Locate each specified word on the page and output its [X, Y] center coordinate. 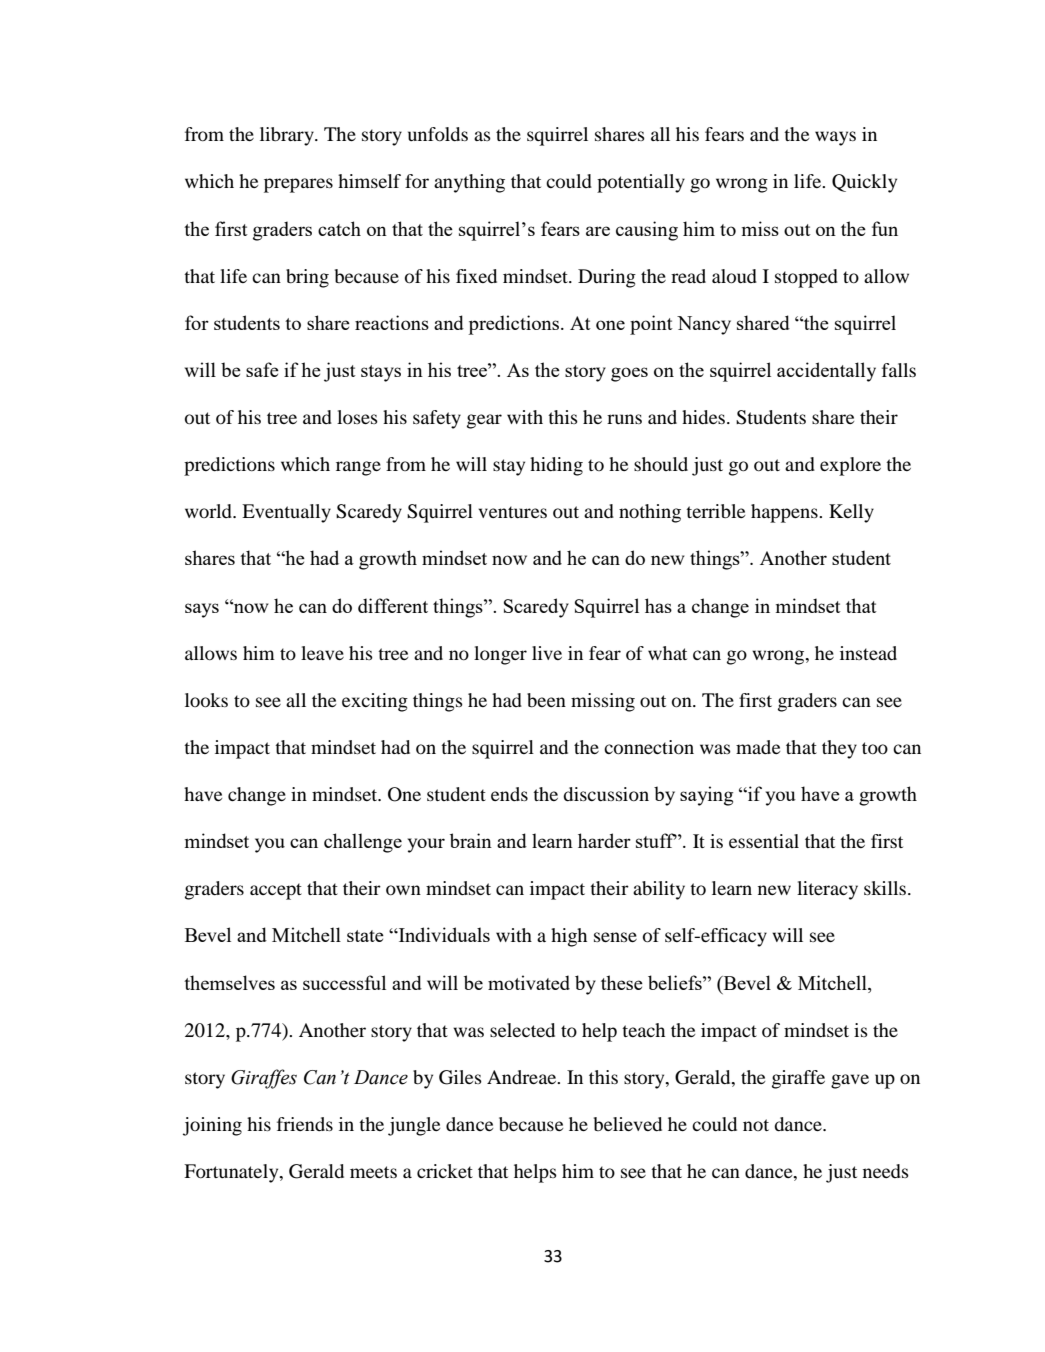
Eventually [286, 513]
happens [785, 513]
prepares [298, 185]
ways [835, 138]
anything [469, 183]
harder [604, 840]
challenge [363, 843]
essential [764, 841]
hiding [556, 466]
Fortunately [232, 1173]
